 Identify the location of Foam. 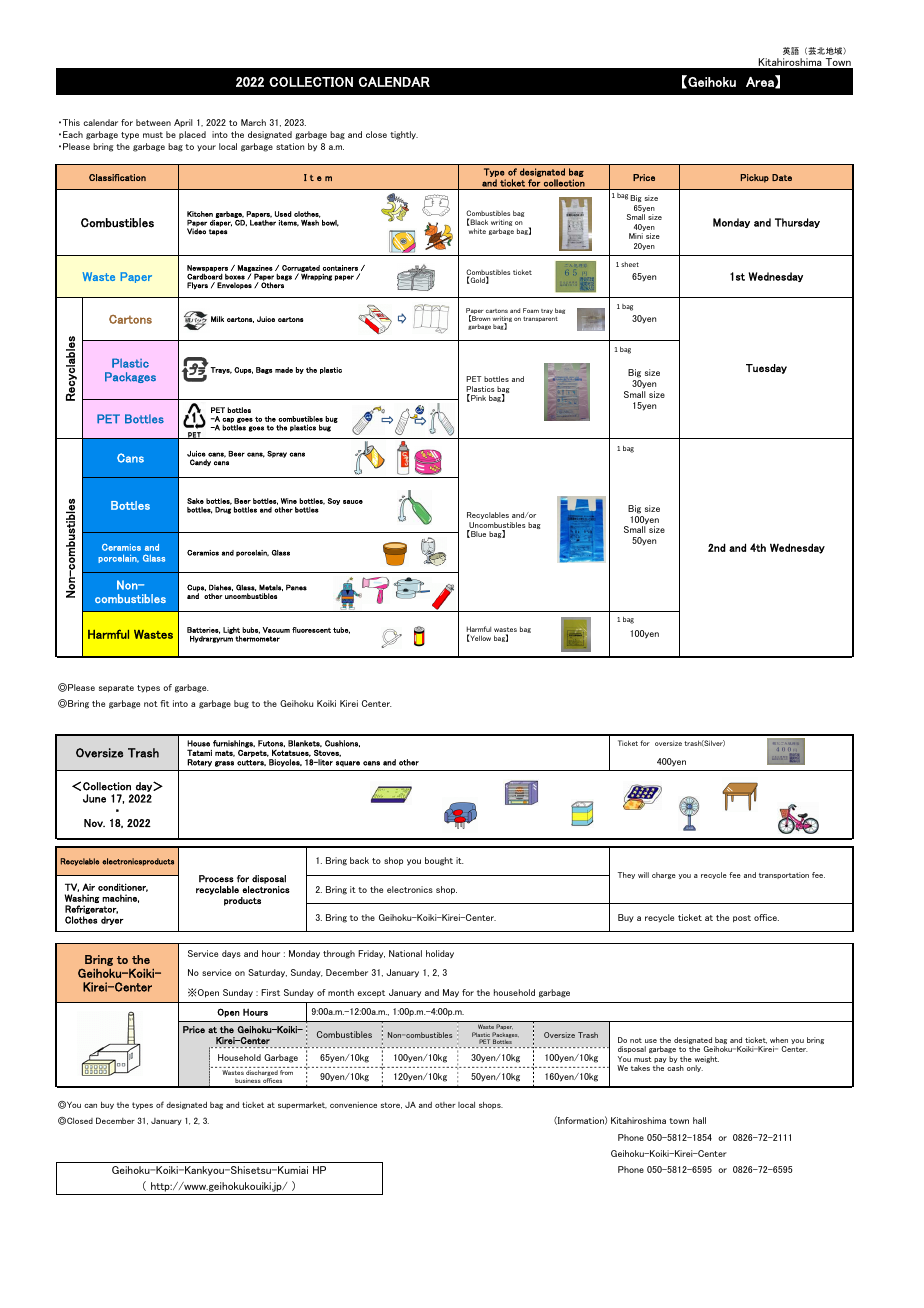
(531, 310).
